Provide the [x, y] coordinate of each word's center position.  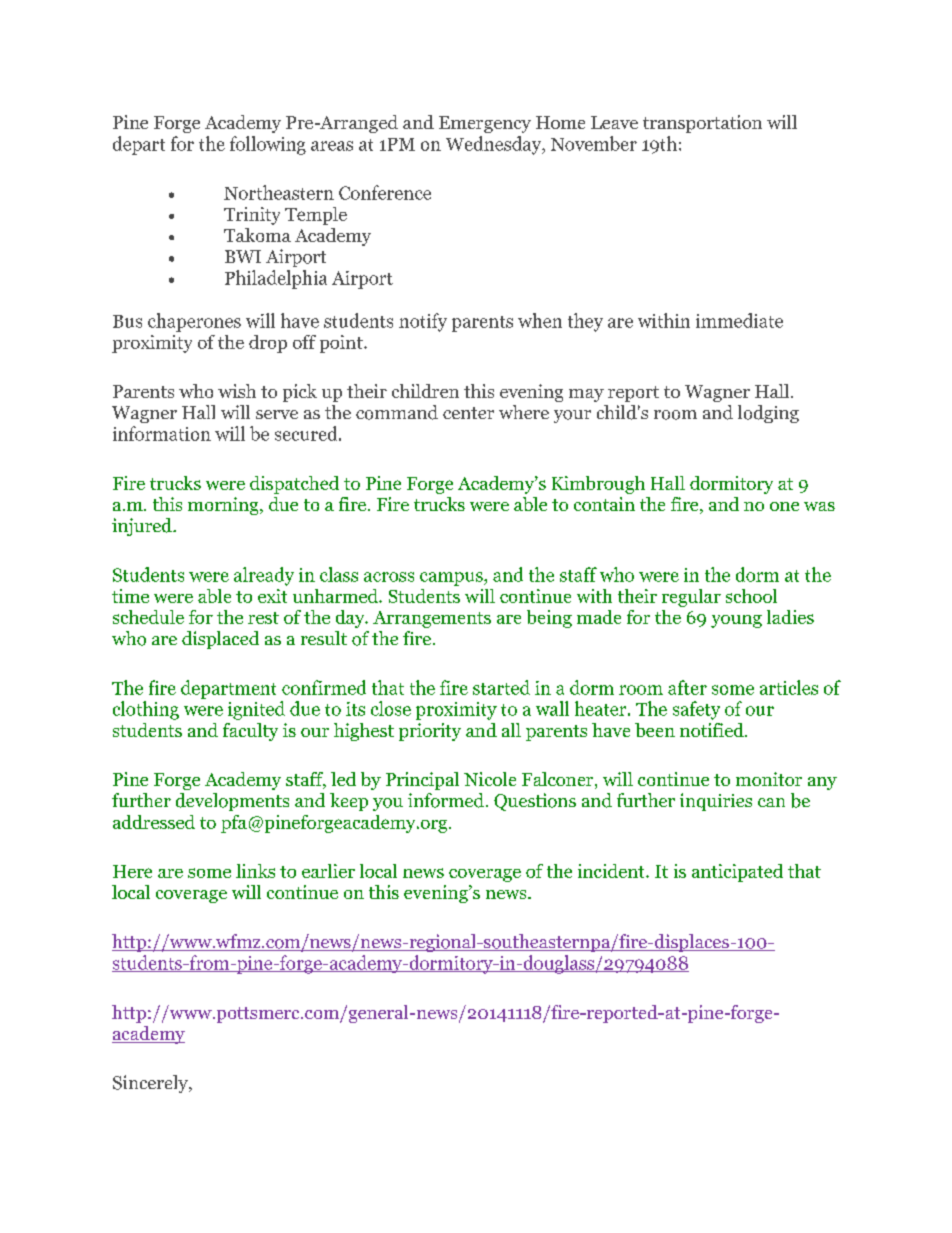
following [268, 145]
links [255, 871]
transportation [702, 124]
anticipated [737, 873]
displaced [220, 640]
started [501, 687]
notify [423, 322]
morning [224, 506]
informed [446, 800]
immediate [739, 320]
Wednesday [495, 145]
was [819, 506]
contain [604, 504]
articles [789, 687]
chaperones [194, 322]
